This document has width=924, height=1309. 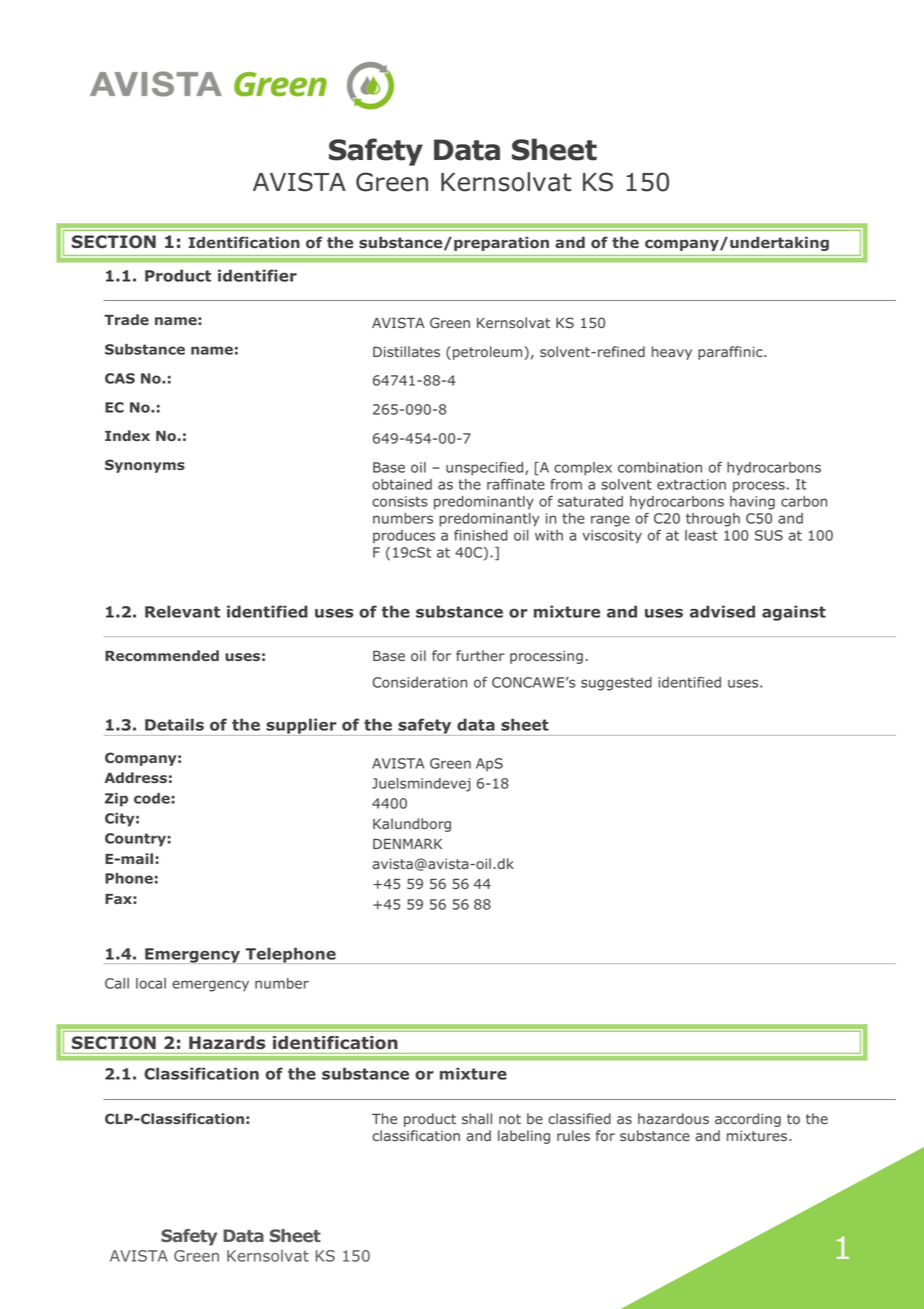 What do you see at coordinates (182, 611) in the document?
I see `Relevant` at bounding box center [182, 611].
